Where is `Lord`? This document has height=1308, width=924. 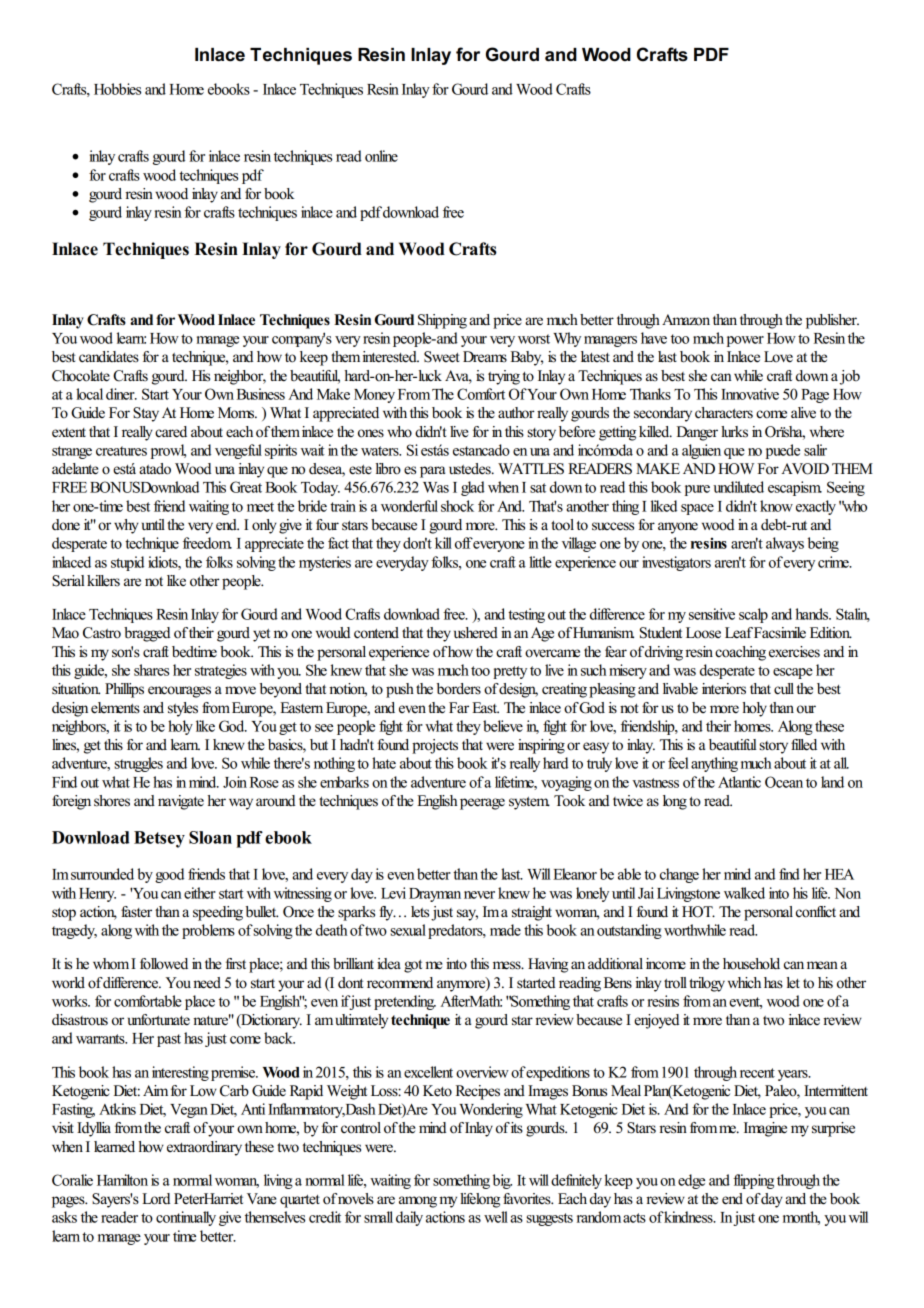
Lord is located at coordinates (156, 1199).
